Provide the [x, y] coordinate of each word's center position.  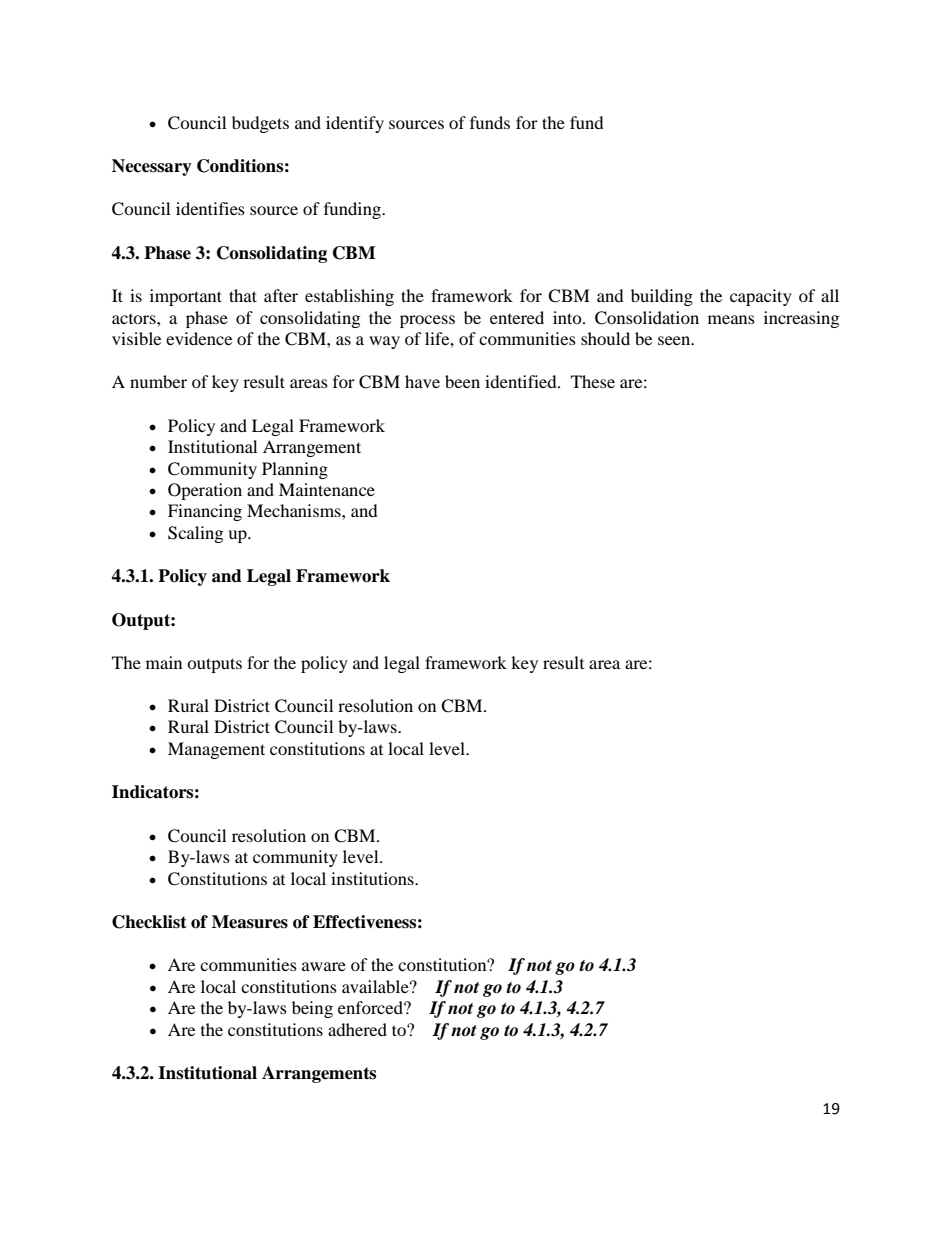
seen [675, 340]
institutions [373, 878]
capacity [761, 297]
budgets [260, 124]
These [593, 381]
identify [355, 124]
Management [216, 750]
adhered [357, 1029]
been [462, 381]
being [312, 1009]
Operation [205, 491]
